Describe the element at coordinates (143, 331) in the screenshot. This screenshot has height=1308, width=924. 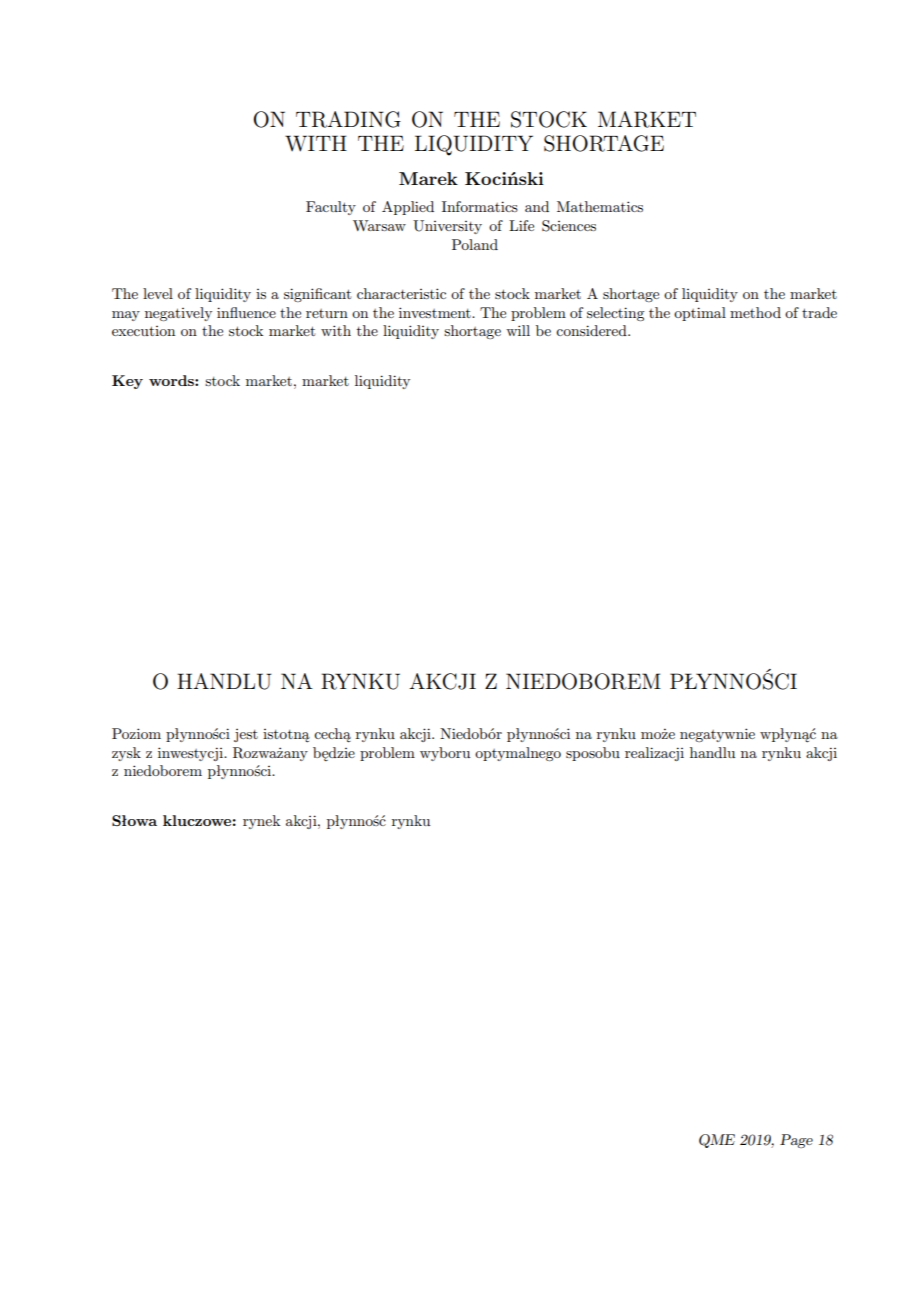
I see `execution` at that location.
